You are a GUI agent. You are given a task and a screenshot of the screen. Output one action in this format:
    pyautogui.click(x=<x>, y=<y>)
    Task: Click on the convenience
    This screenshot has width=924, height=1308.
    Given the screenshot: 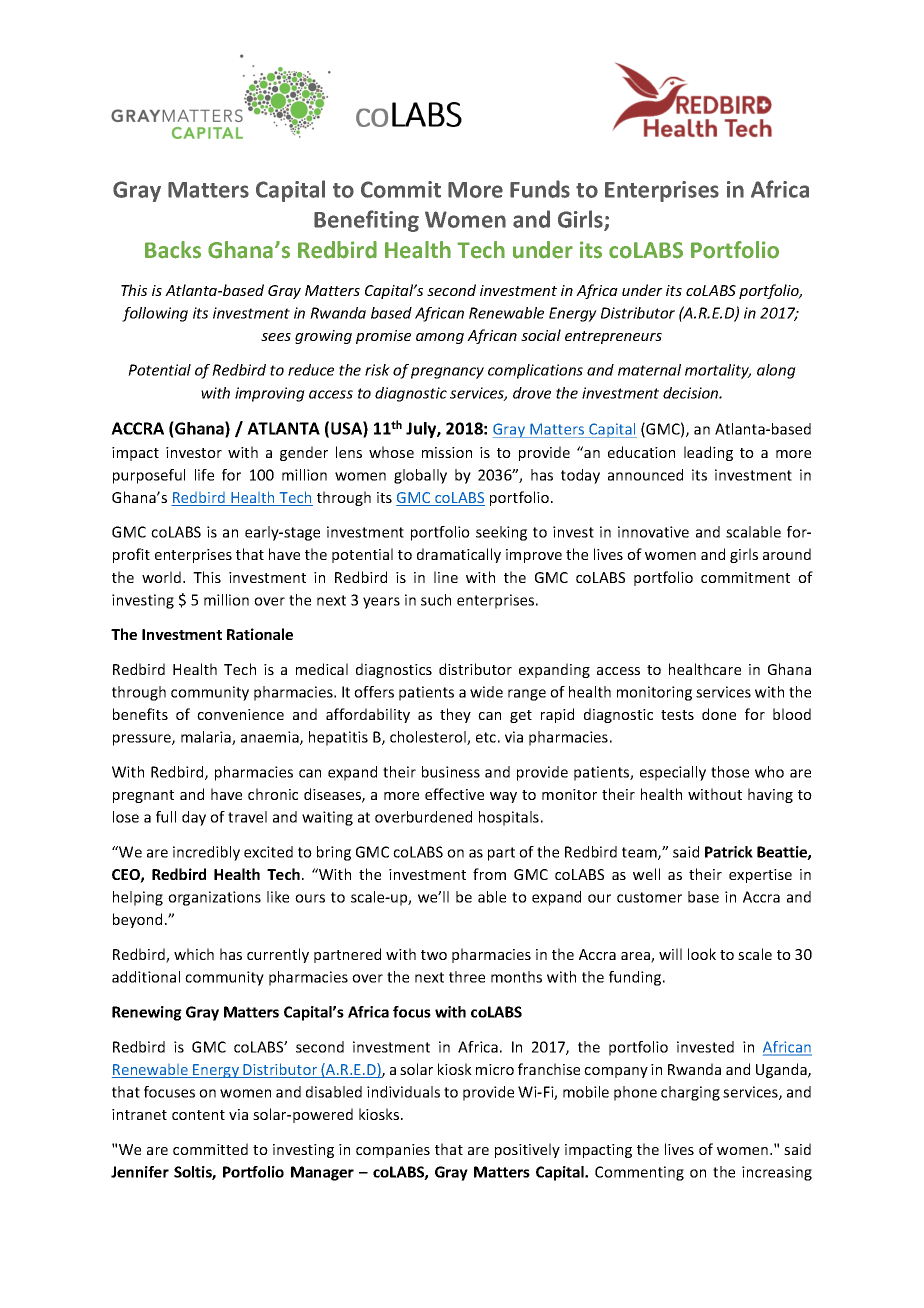 What is the action you would take?
    pyautogui.click(x=240, y=714)
